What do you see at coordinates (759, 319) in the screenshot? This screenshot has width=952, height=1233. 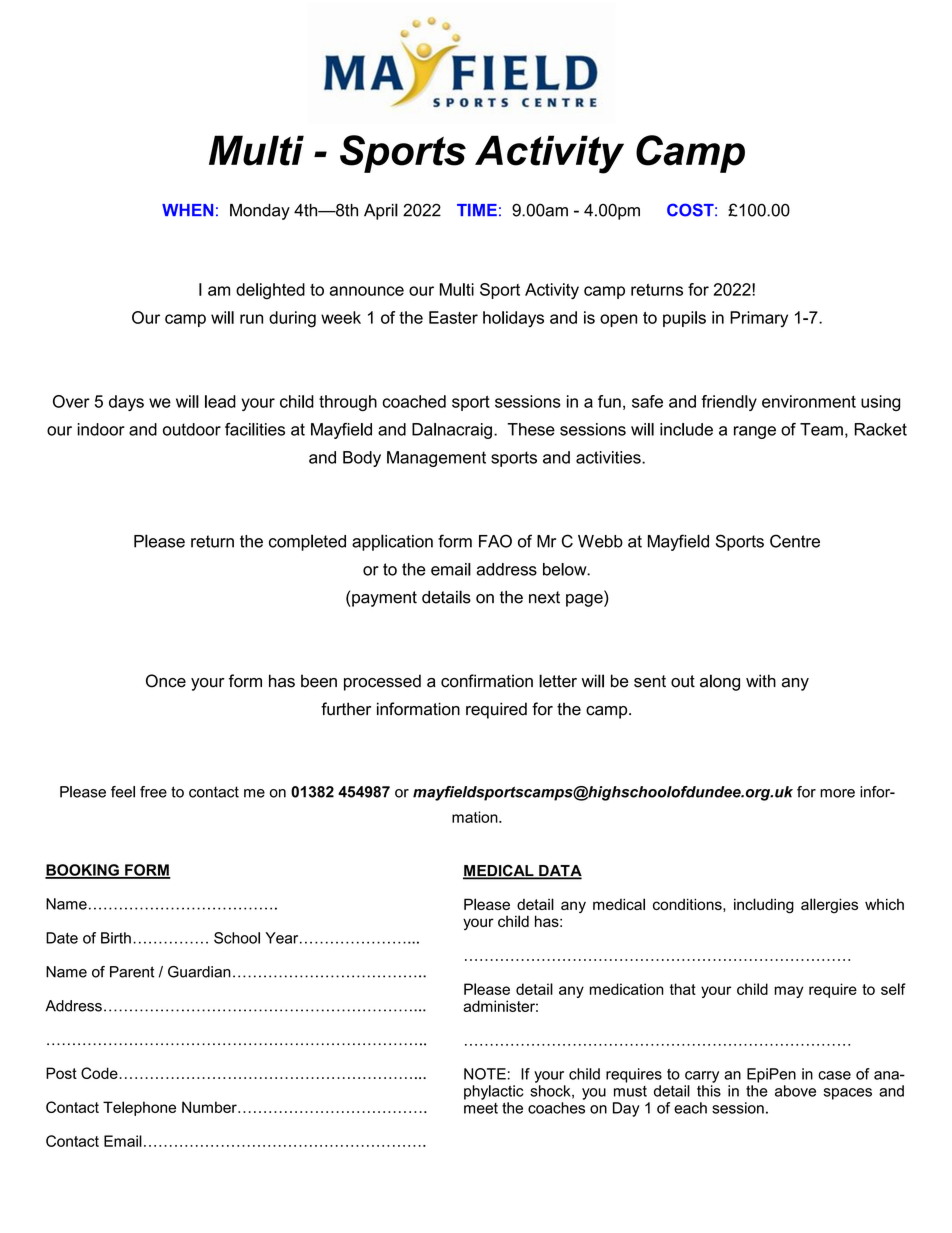 I see `Primary` at bounding box center [759, 319].
